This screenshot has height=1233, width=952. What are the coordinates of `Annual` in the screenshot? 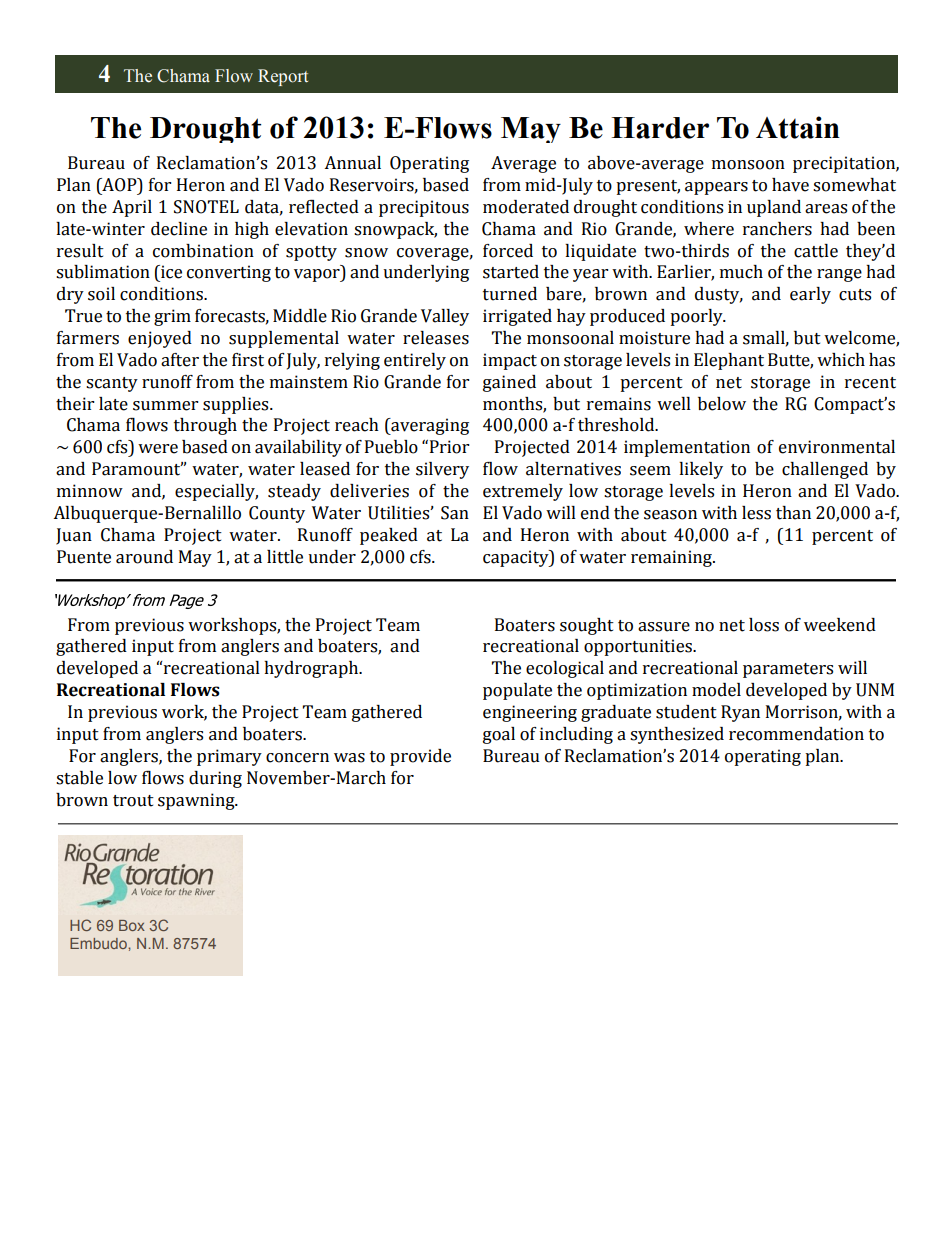 It's located at (352, 163).
